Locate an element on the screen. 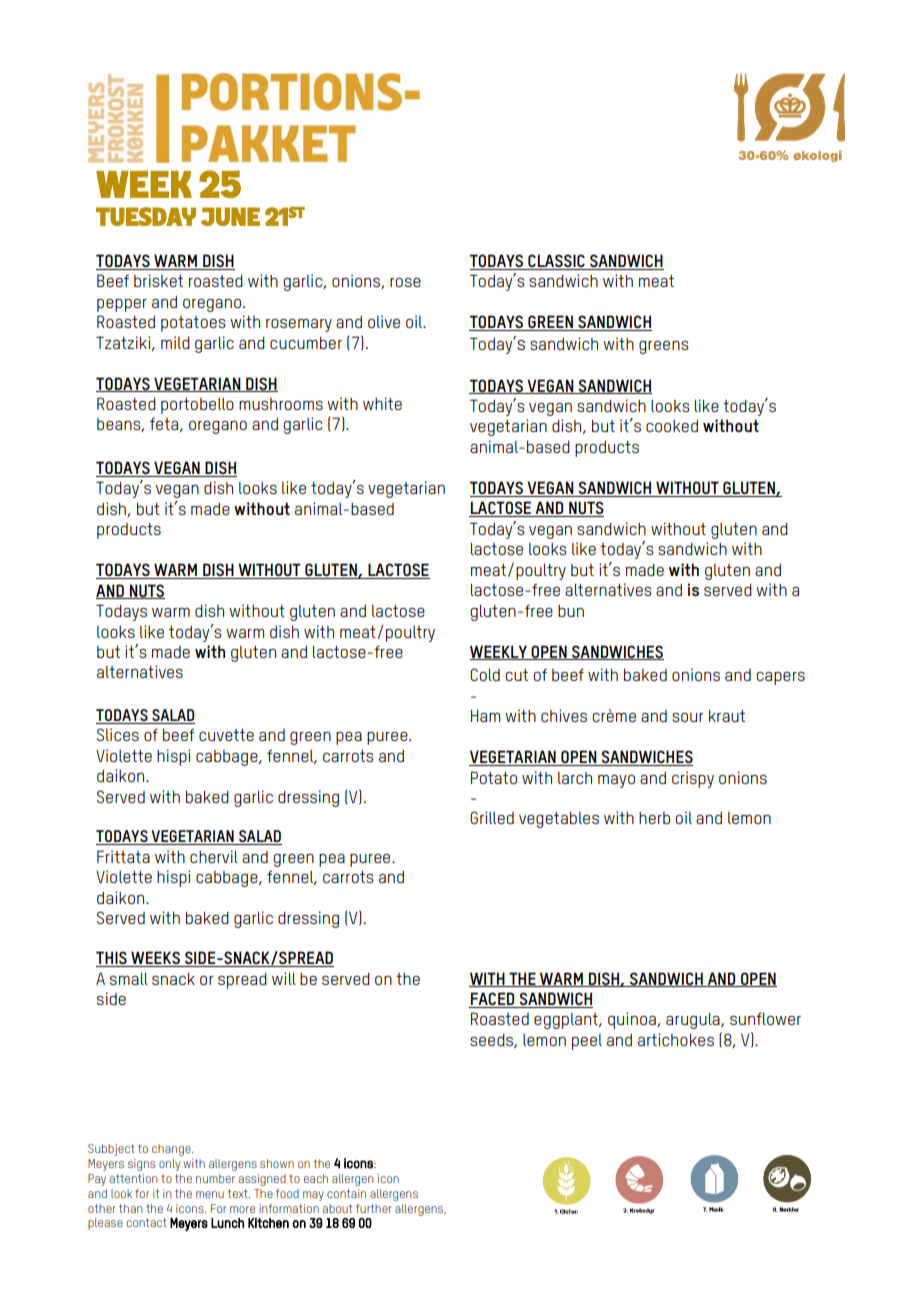 The width and height of the screenshot is (924, 1308). CLASSIC is located at coordinates (556, 260).
